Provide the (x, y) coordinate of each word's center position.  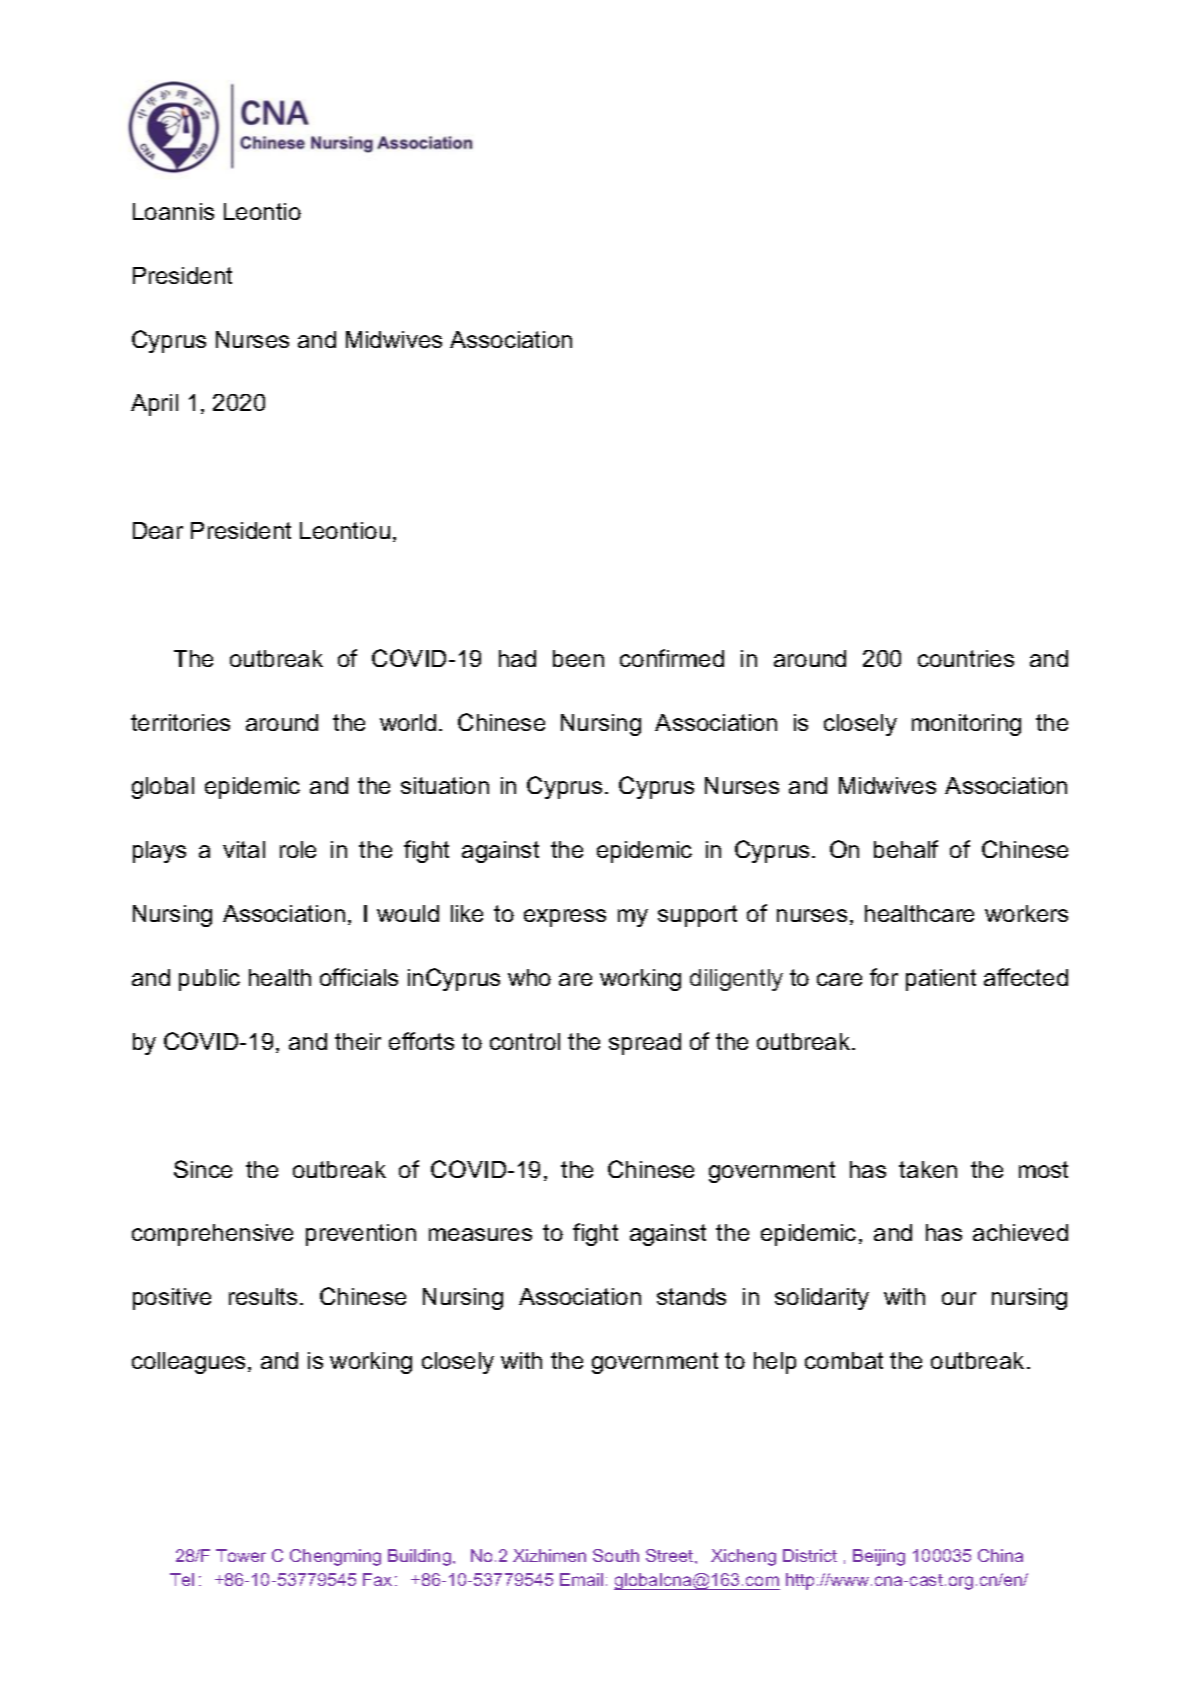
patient (941, 980)
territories (180, 722)
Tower (241, 1555)
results (263, 1296)
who (529, 977)
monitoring (966, 725)
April (154, 405)
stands (691, 1296)
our (959, 1298)
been (578, 658)
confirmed (672, 658)
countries (966, 658)
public (209, 980)
